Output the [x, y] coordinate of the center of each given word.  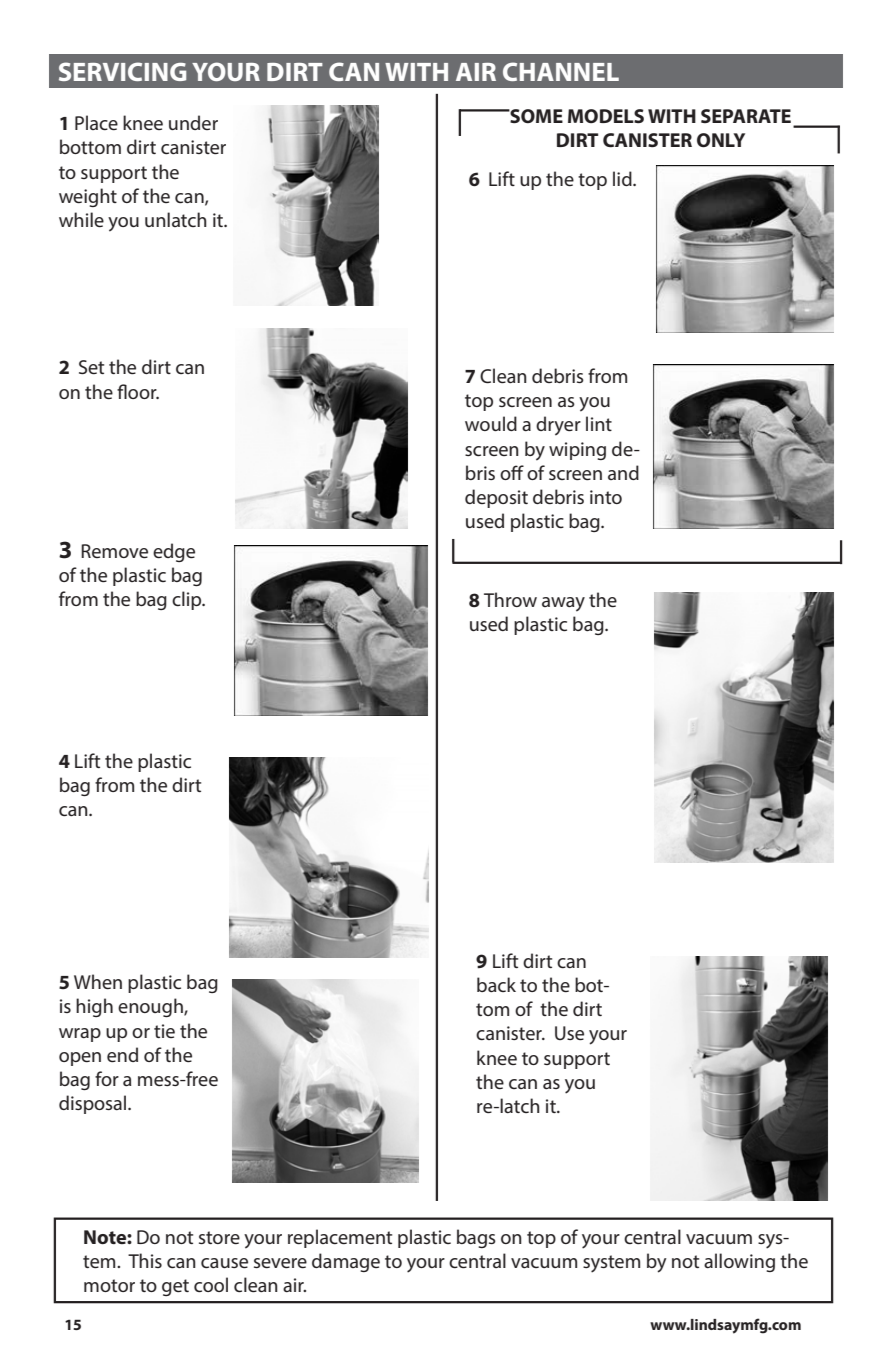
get [175, 1287]
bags [476, 1238]
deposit [496, 498]
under [193, 122]
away [563, 604]
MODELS [606, 116]
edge [174, 552]
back [496, 984]
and [623, 472]
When [98, 981]
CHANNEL [561, 71]
